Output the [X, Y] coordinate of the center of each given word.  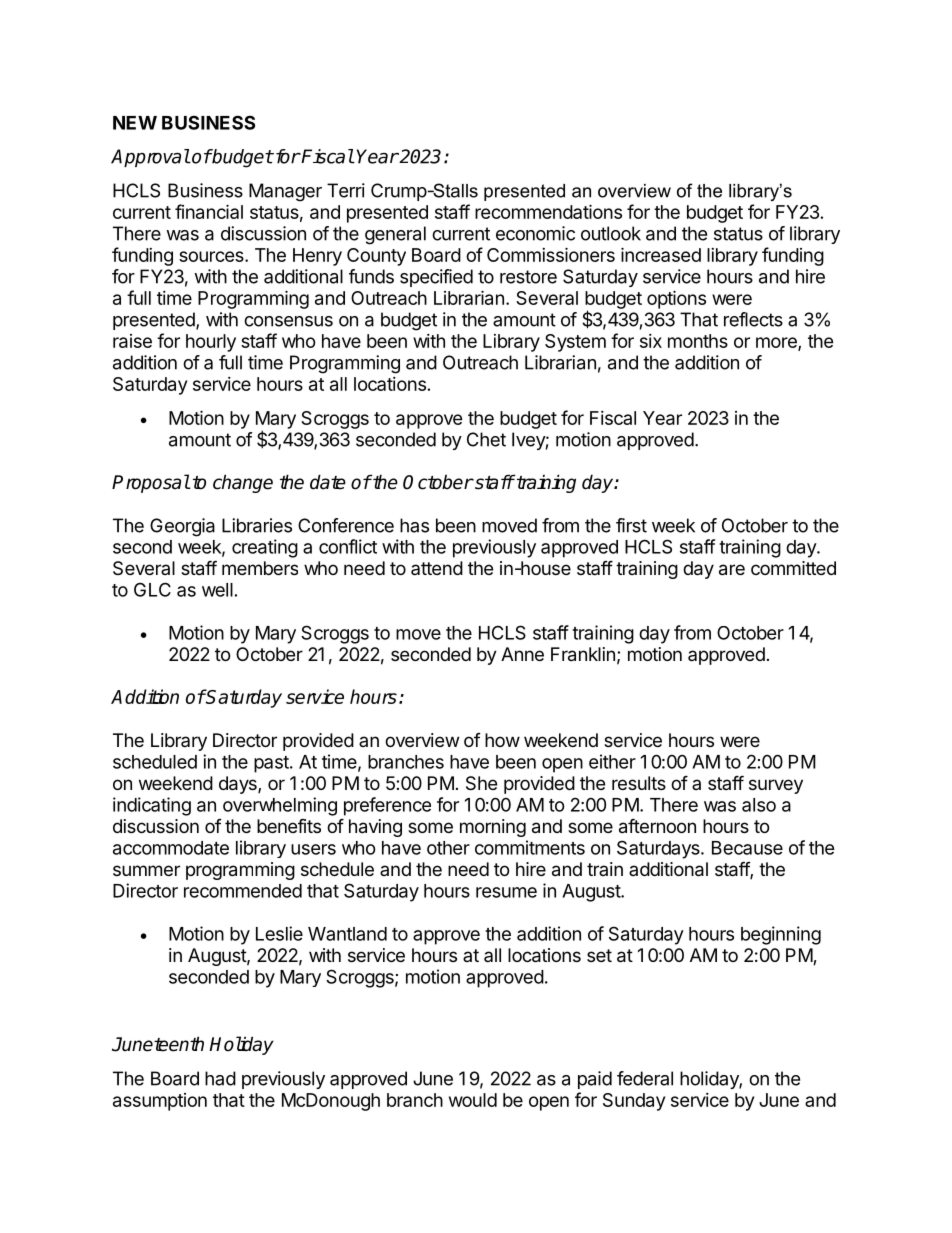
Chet [486, 439]
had [220, 1078]
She [481, 783]
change [243, 483]
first [631, 525]
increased [661, 254]
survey [776, 786]
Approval [150, 158]
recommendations [548, 211]
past [272, 764]
